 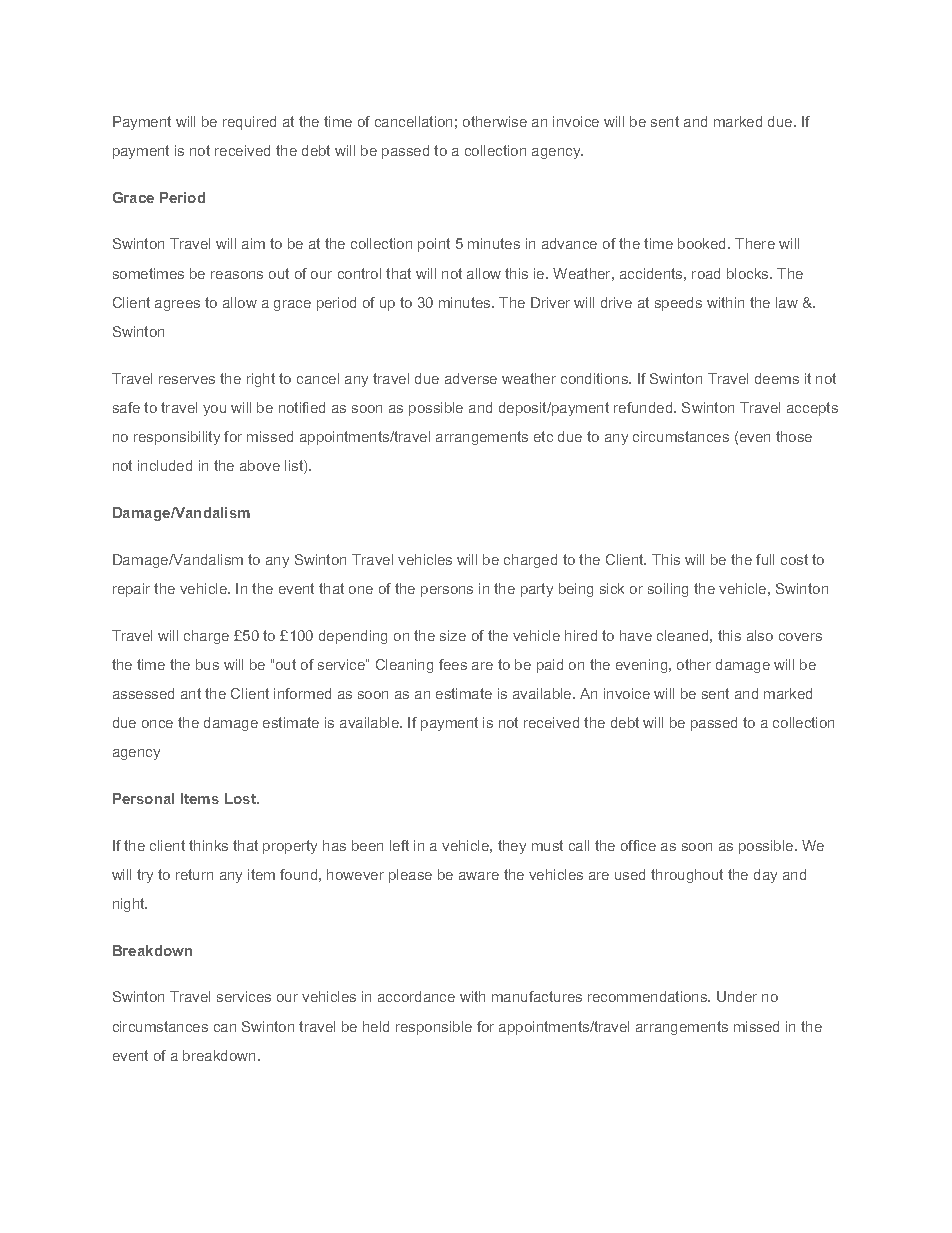 What do you see at coordinates (249, 123) in the screenshot?
I see `required` at bounding box center [249, 123].
